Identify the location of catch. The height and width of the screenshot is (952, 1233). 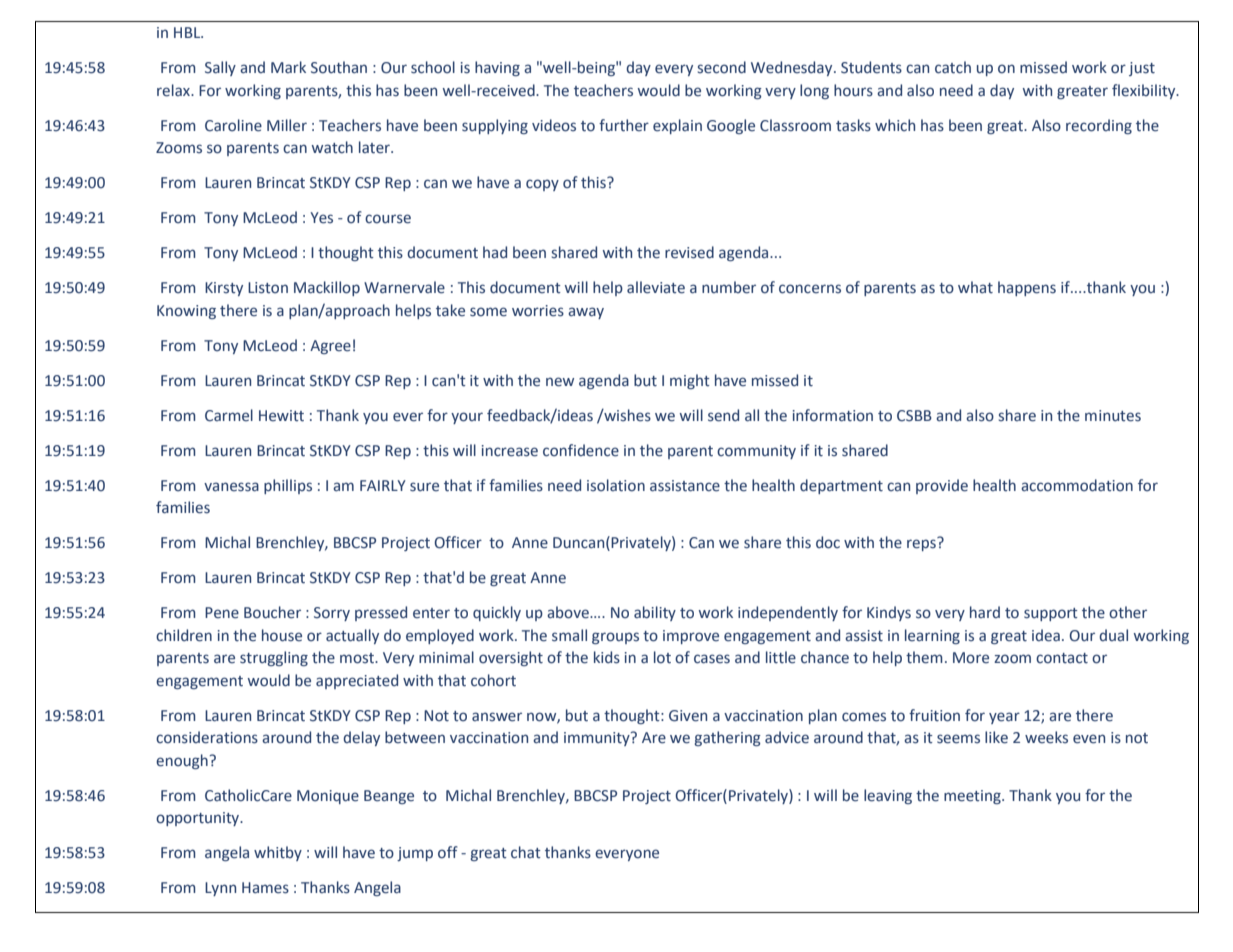
(953, 67).
